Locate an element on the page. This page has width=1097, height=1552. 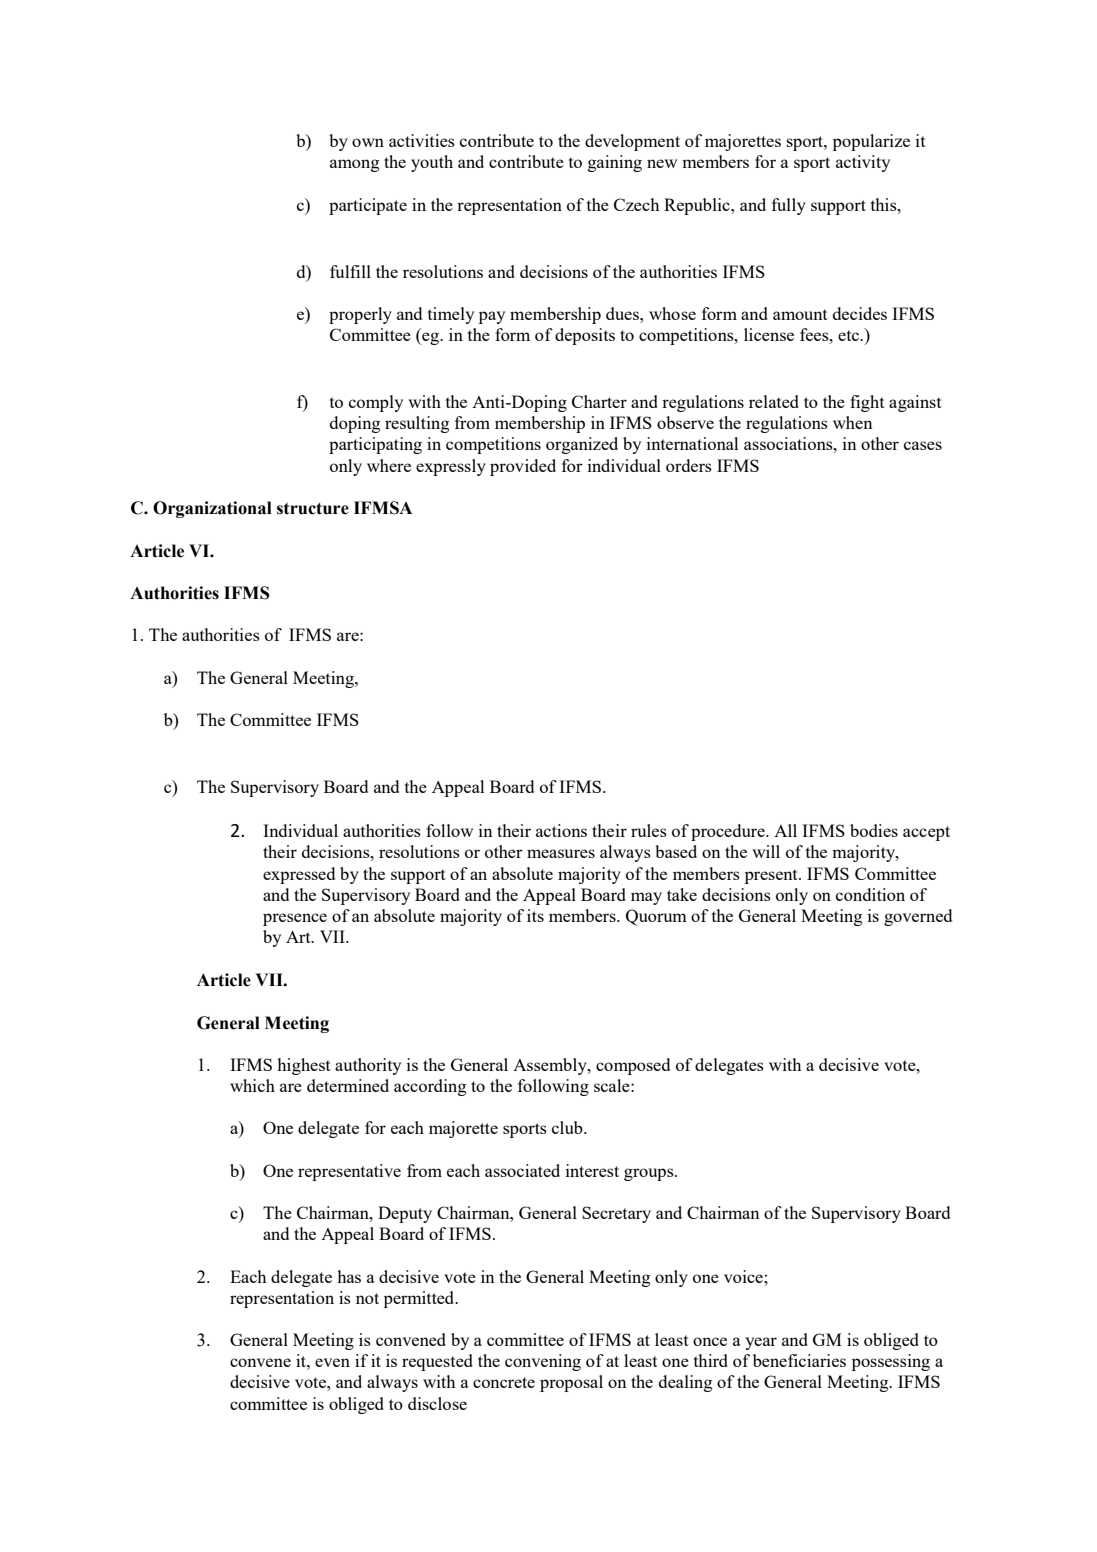
among is located at coordinates (354, 165).
